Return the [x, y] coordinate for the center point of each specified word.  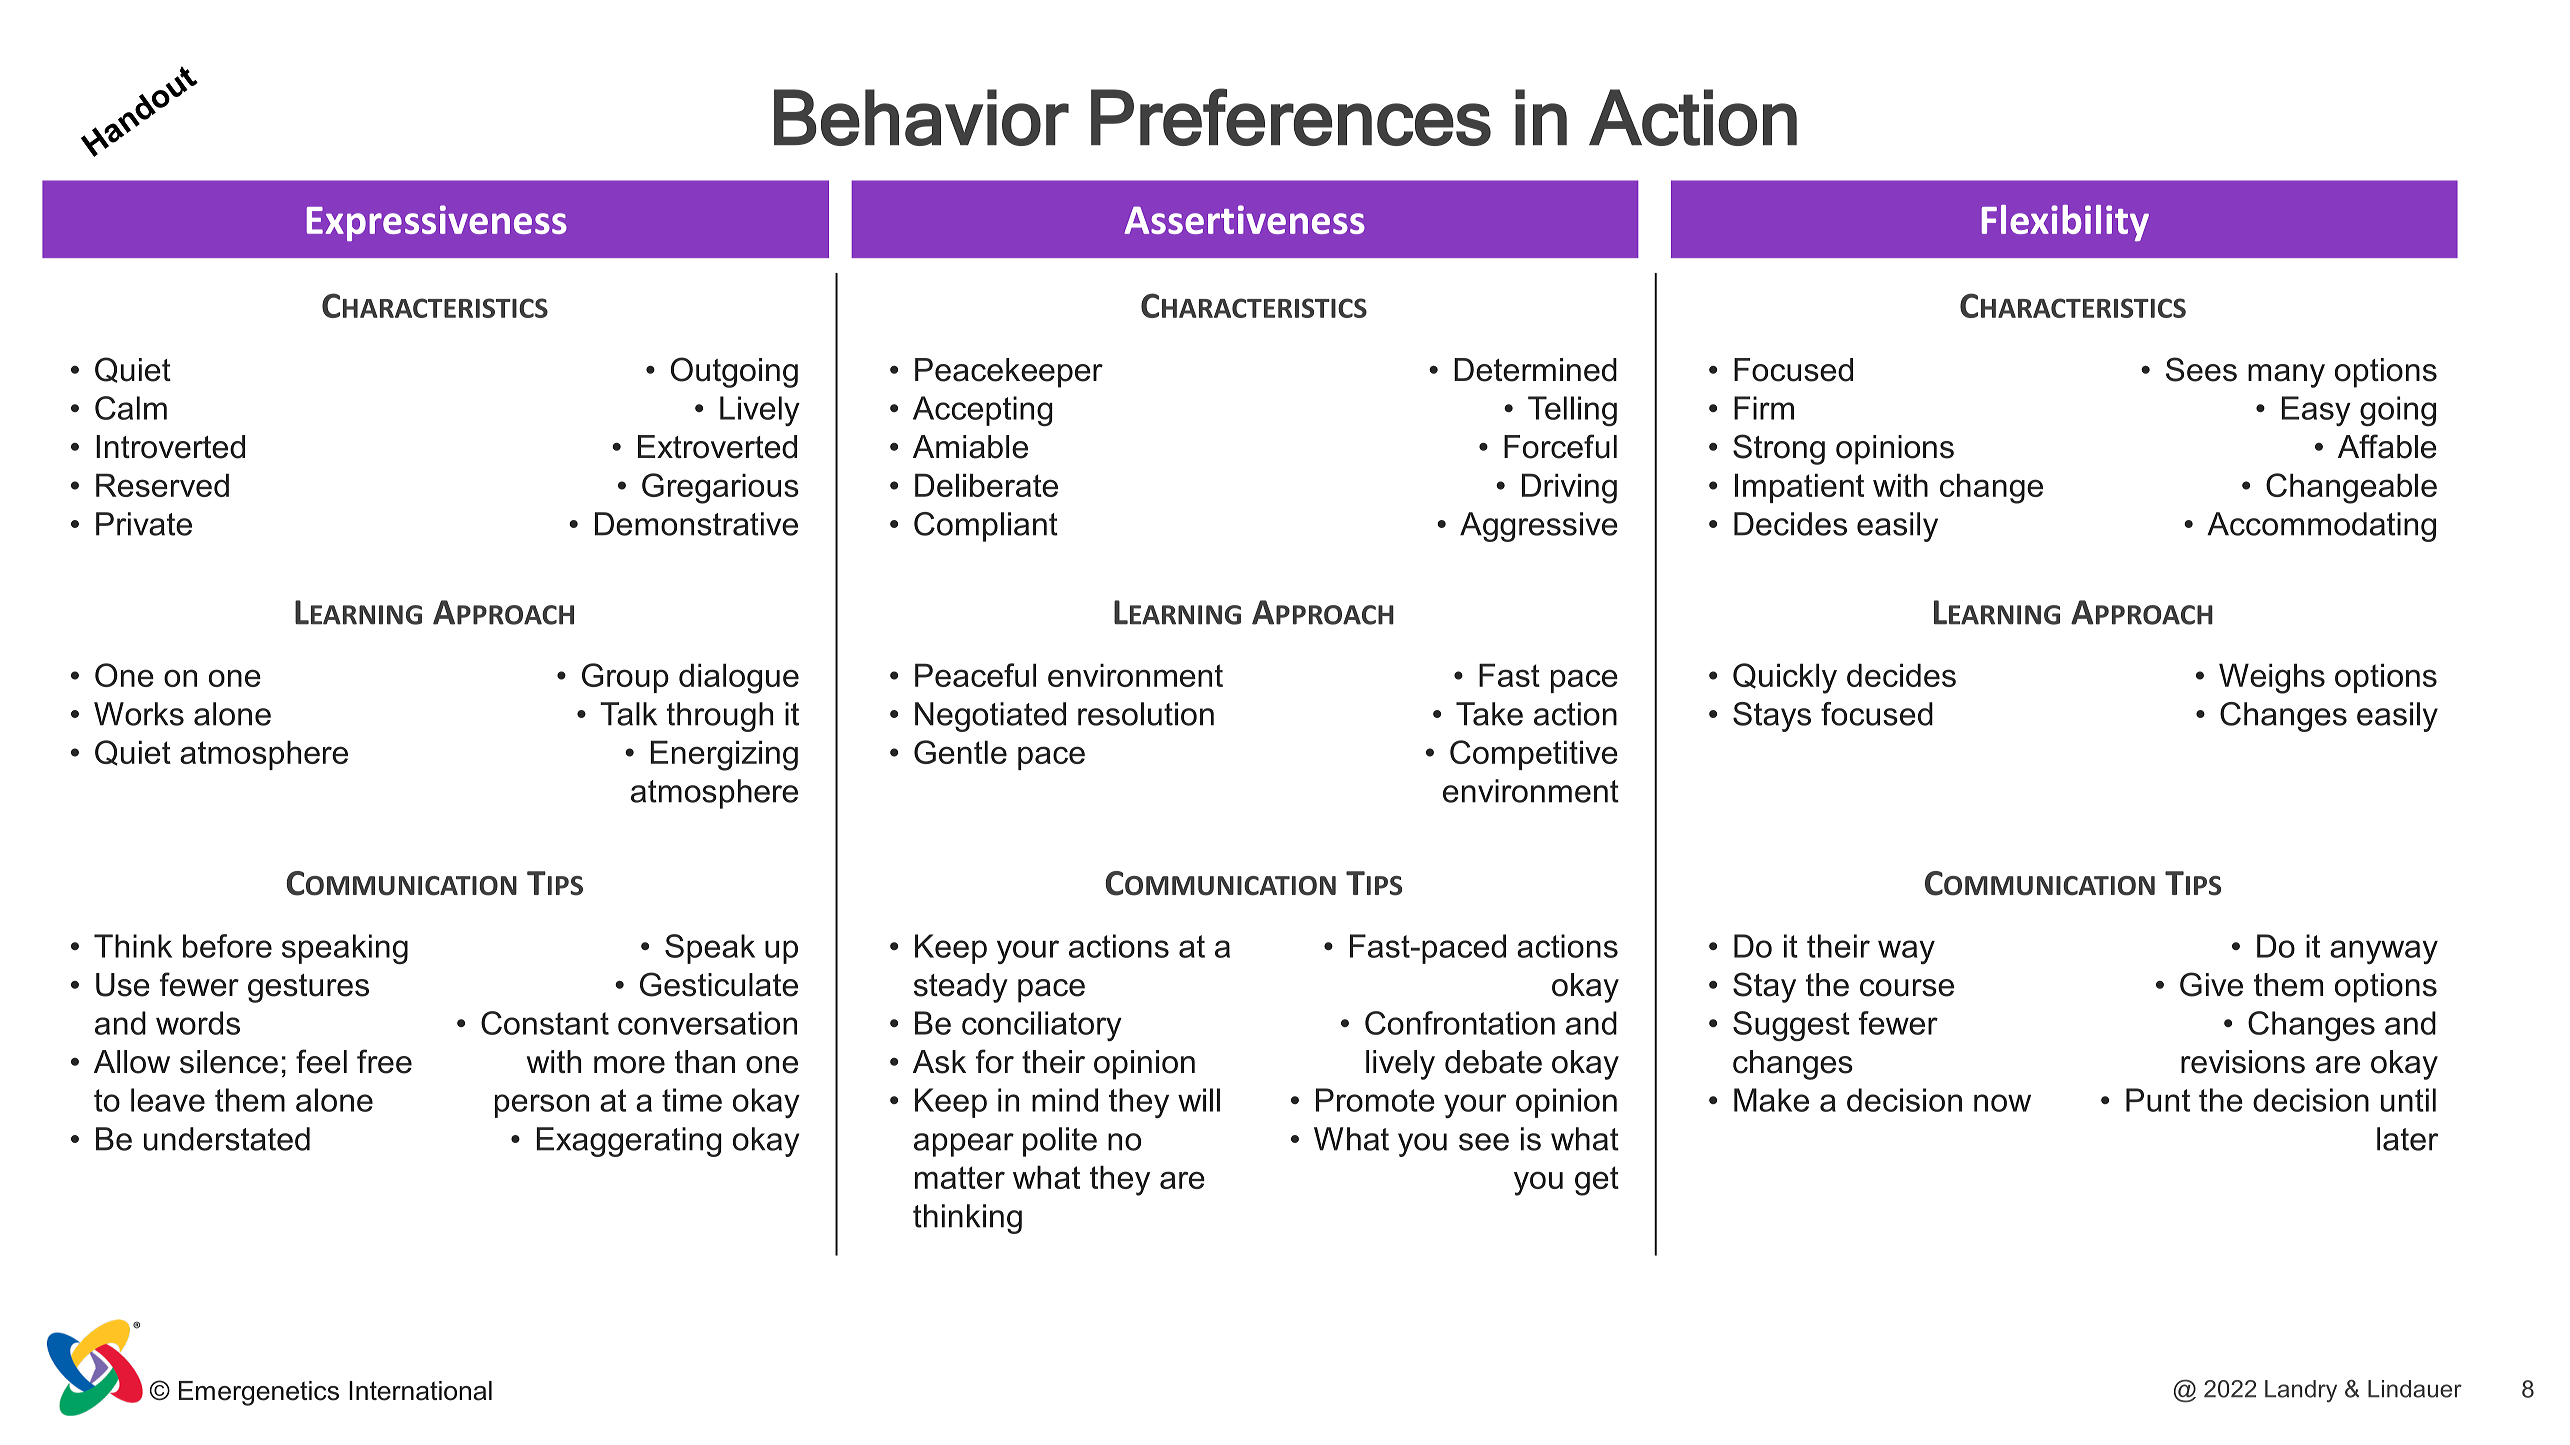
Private [144, 524]
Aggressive [1539, 527]
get [1597, 1181]
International [420, 1391]
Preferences [1291, 117]
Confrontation [1460, 1023]
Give [2211, 984]
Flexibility [2065, 223]
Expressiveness [437, 223]
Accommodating [2321, 527]
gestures [308, 988]
